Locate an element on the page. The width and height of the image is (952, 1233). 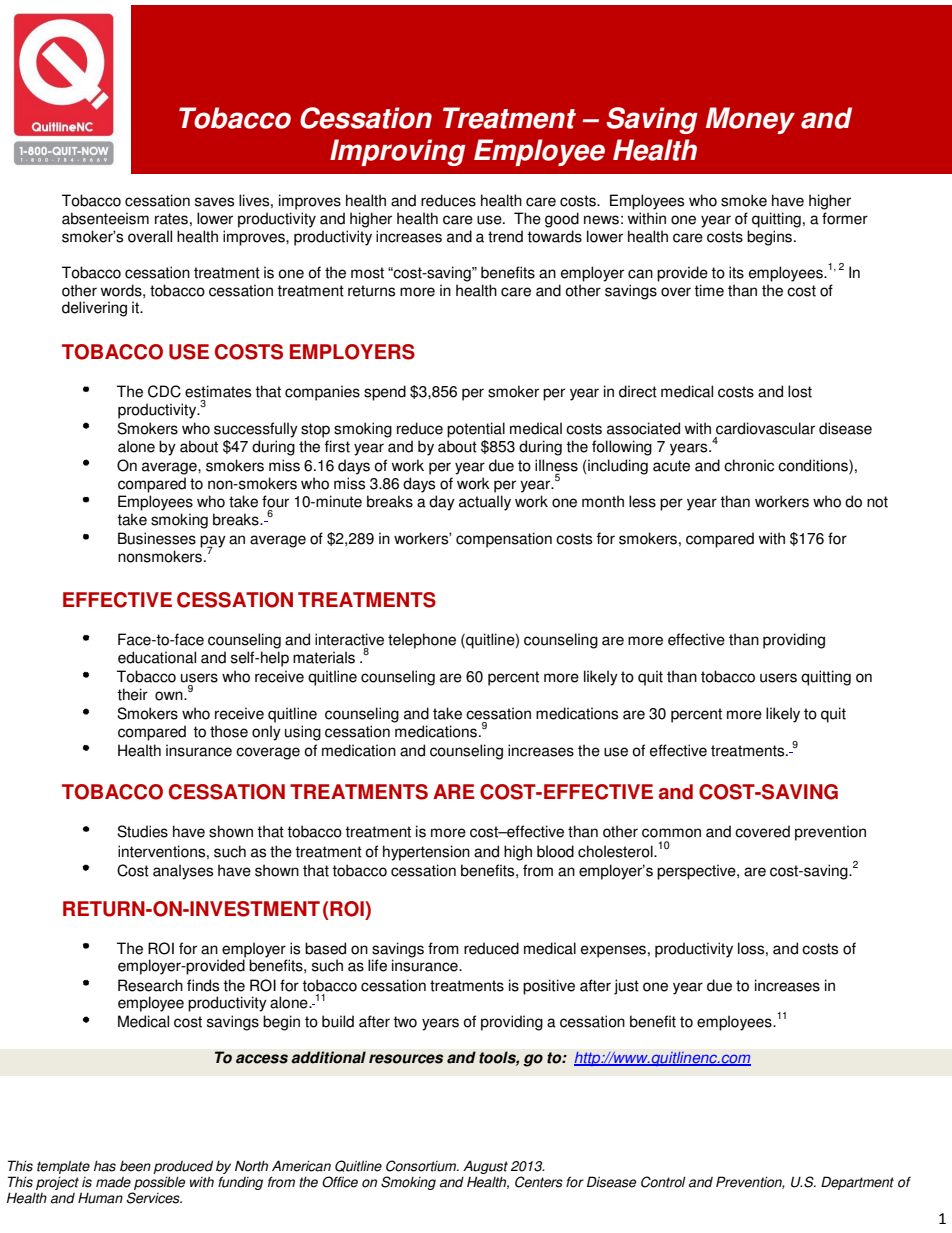
Money is located at coordinates (750, 120).
